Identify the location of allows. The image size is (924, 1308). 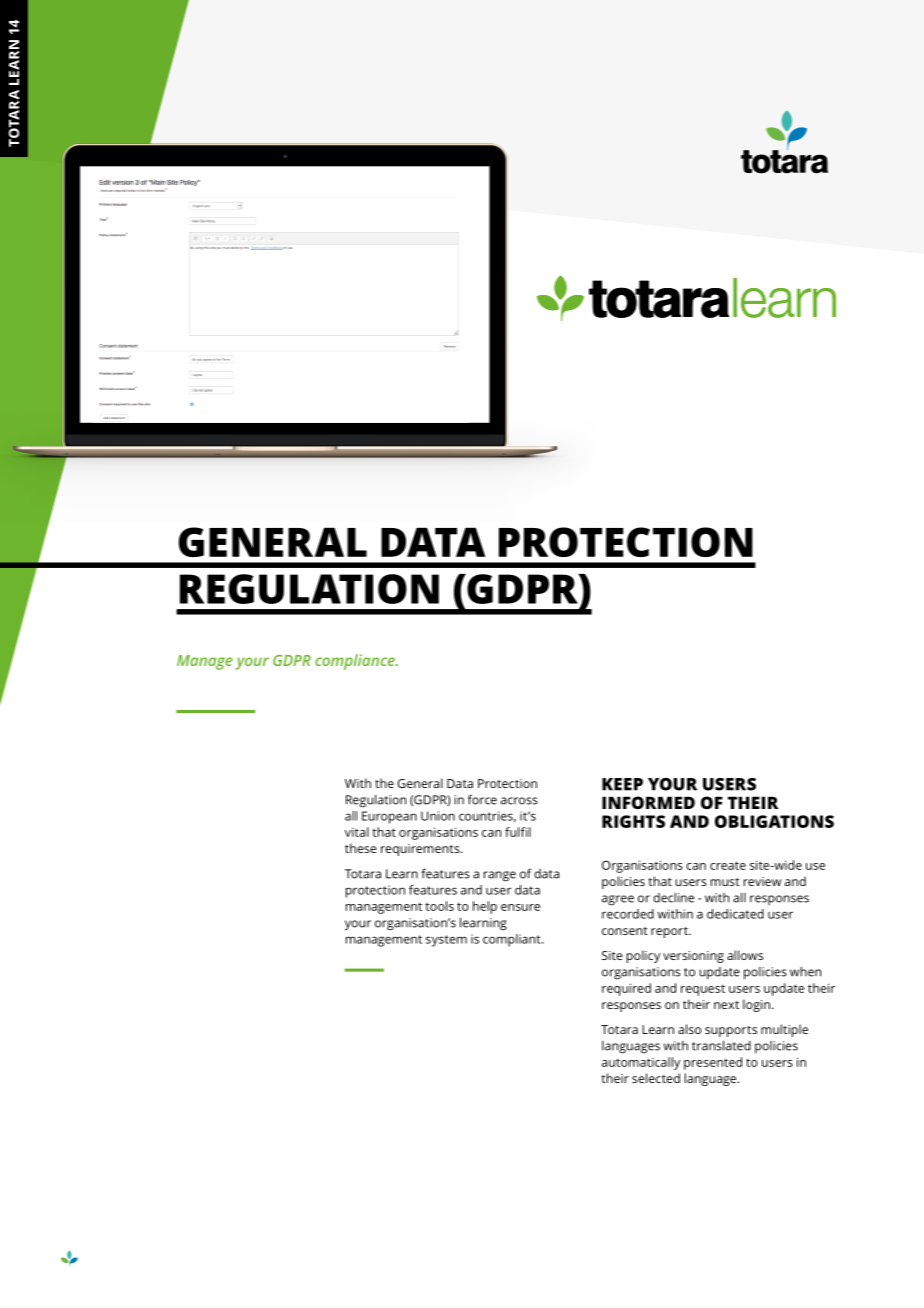
(745, 955).
